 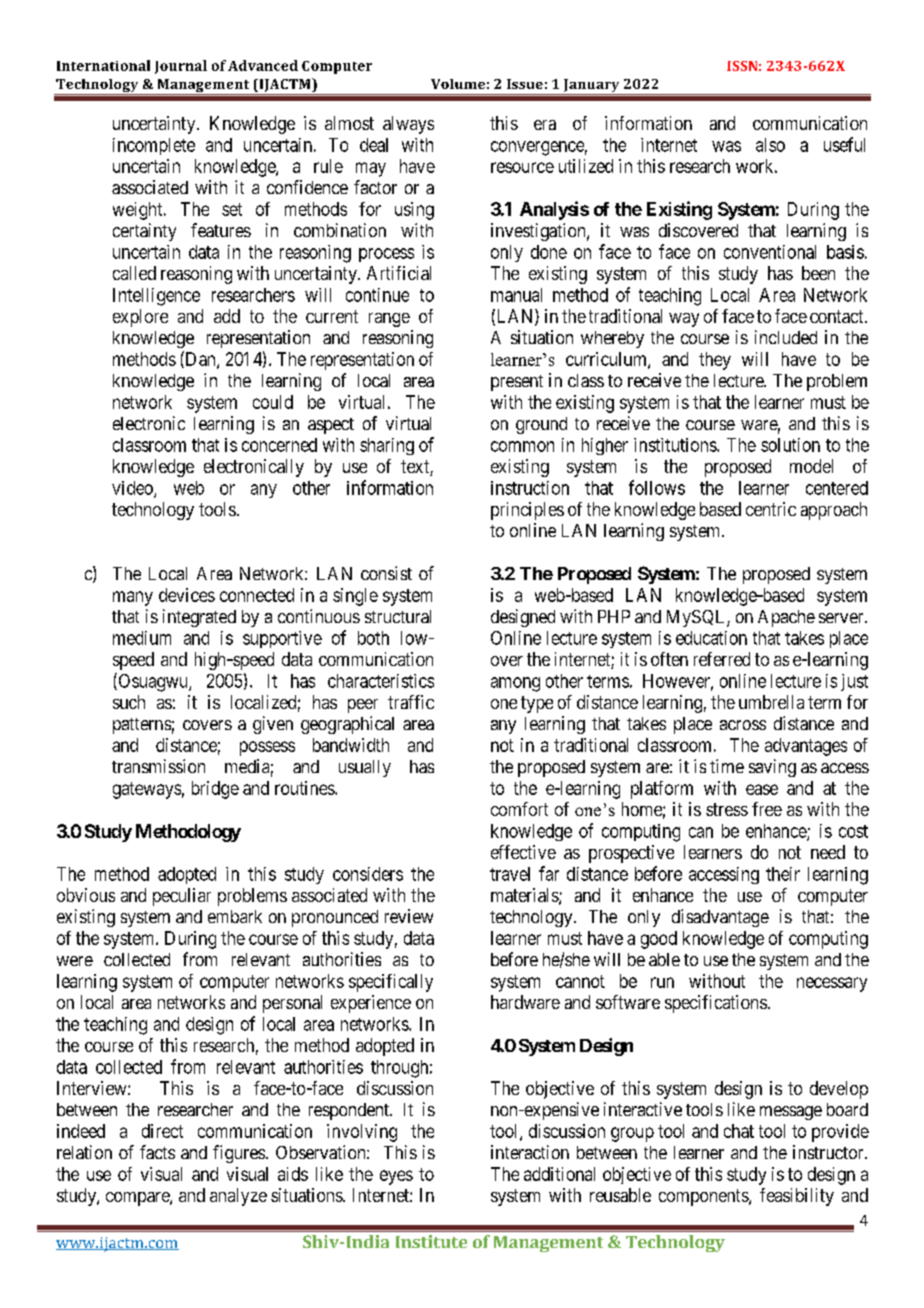 What do you see at coordinates (770, 145) in the screenshot?
I see `also` at bounding box center [770, 145].
